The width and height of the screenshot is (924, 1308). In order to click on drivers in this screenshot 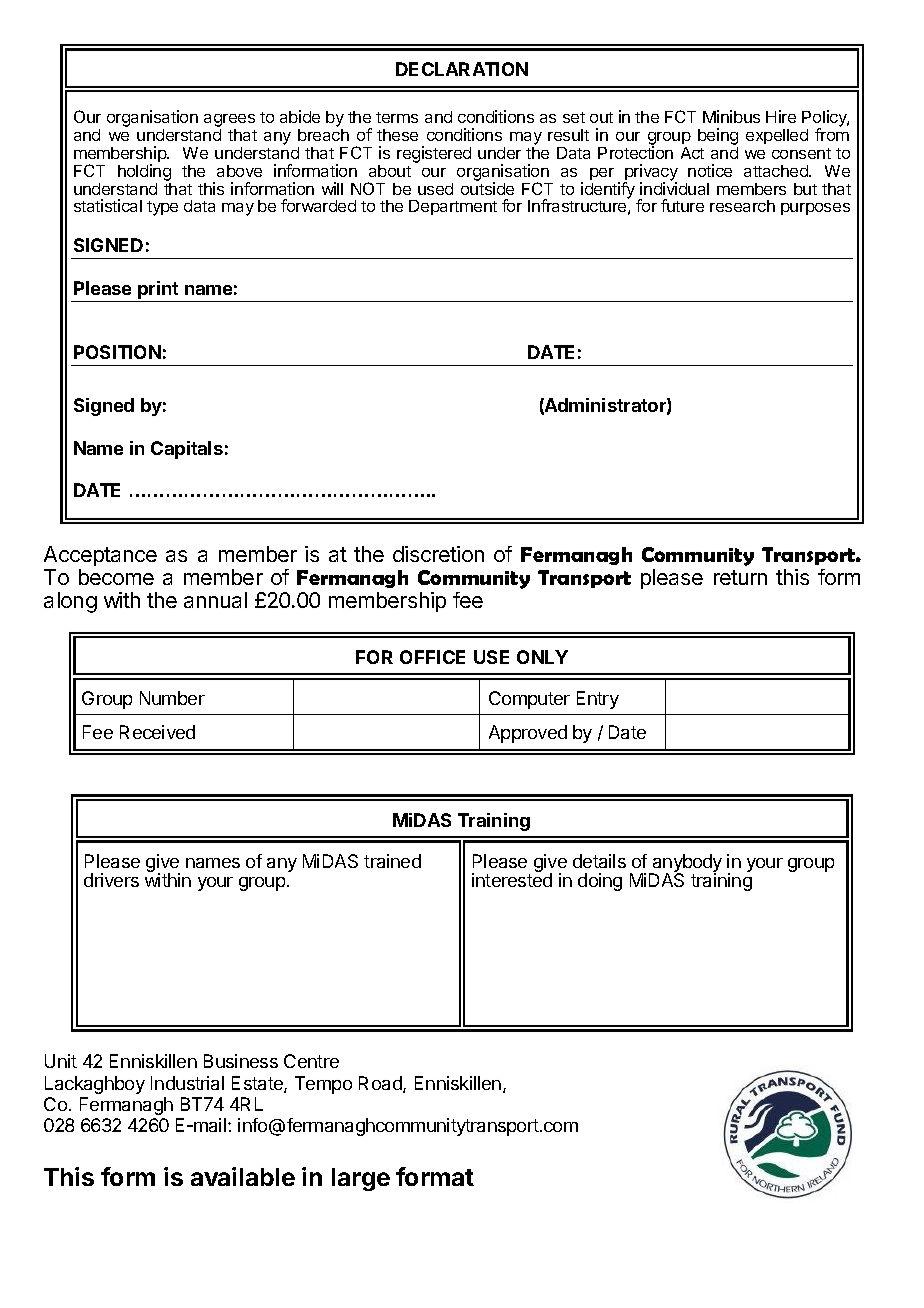, I will do `click(111, 880)`.
